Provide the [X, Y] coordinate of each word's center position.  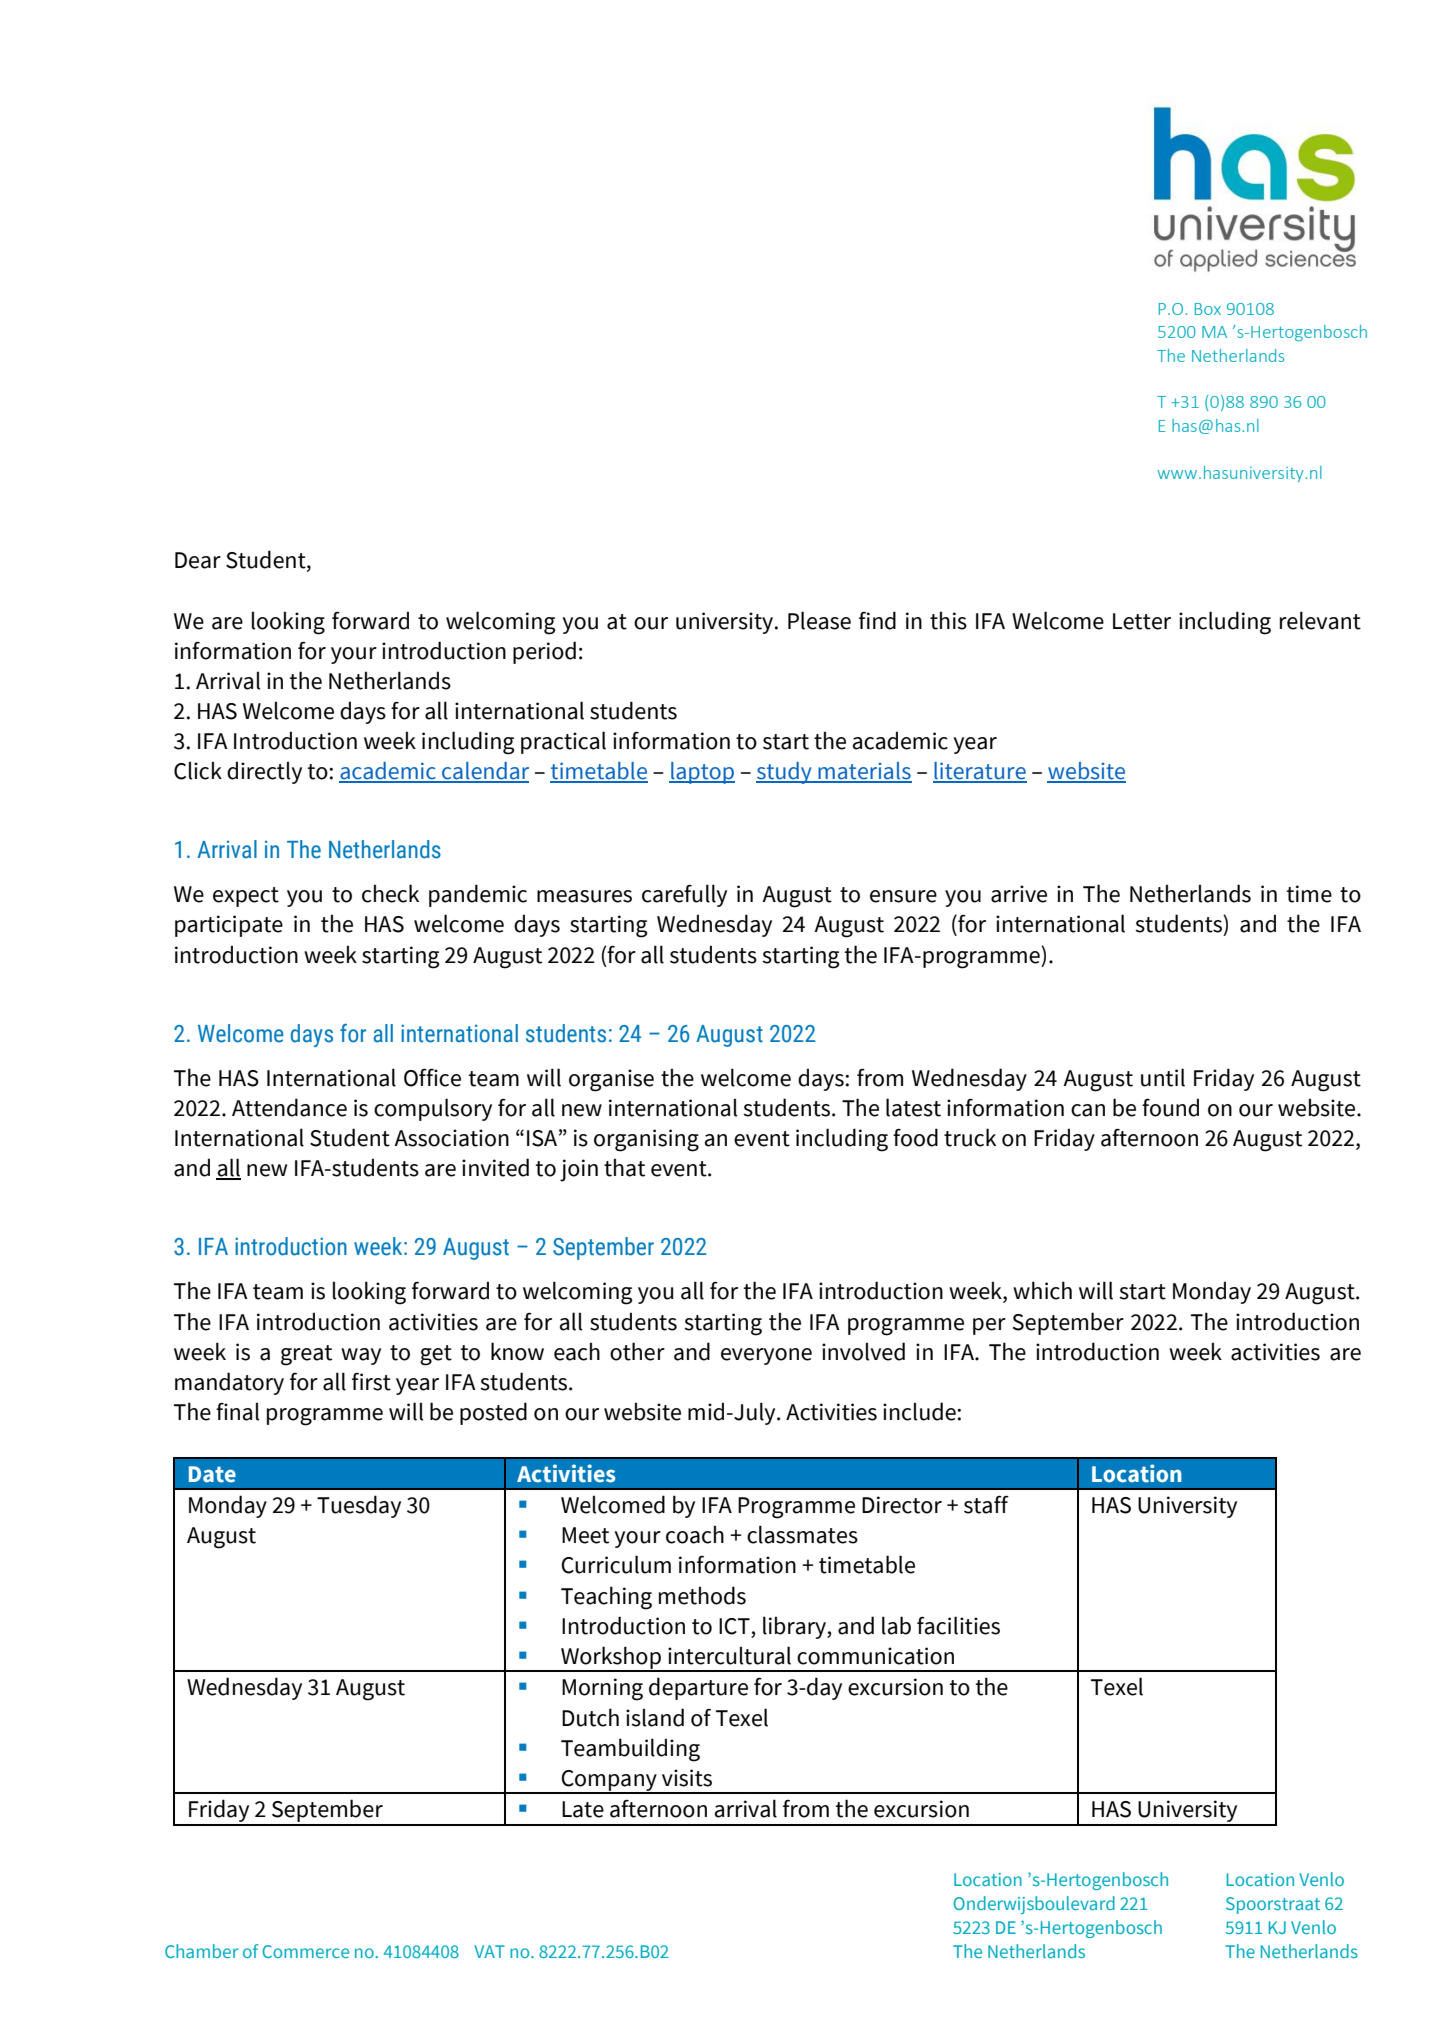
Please [819, 620]
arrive [1019, 894]
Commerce [305, 1951]
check [390, 893]
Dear [198, 560]
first [371, 1382]
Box [1208, 309]
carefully [684, 895]
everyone [766, 1356]
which [1042, 1290]
